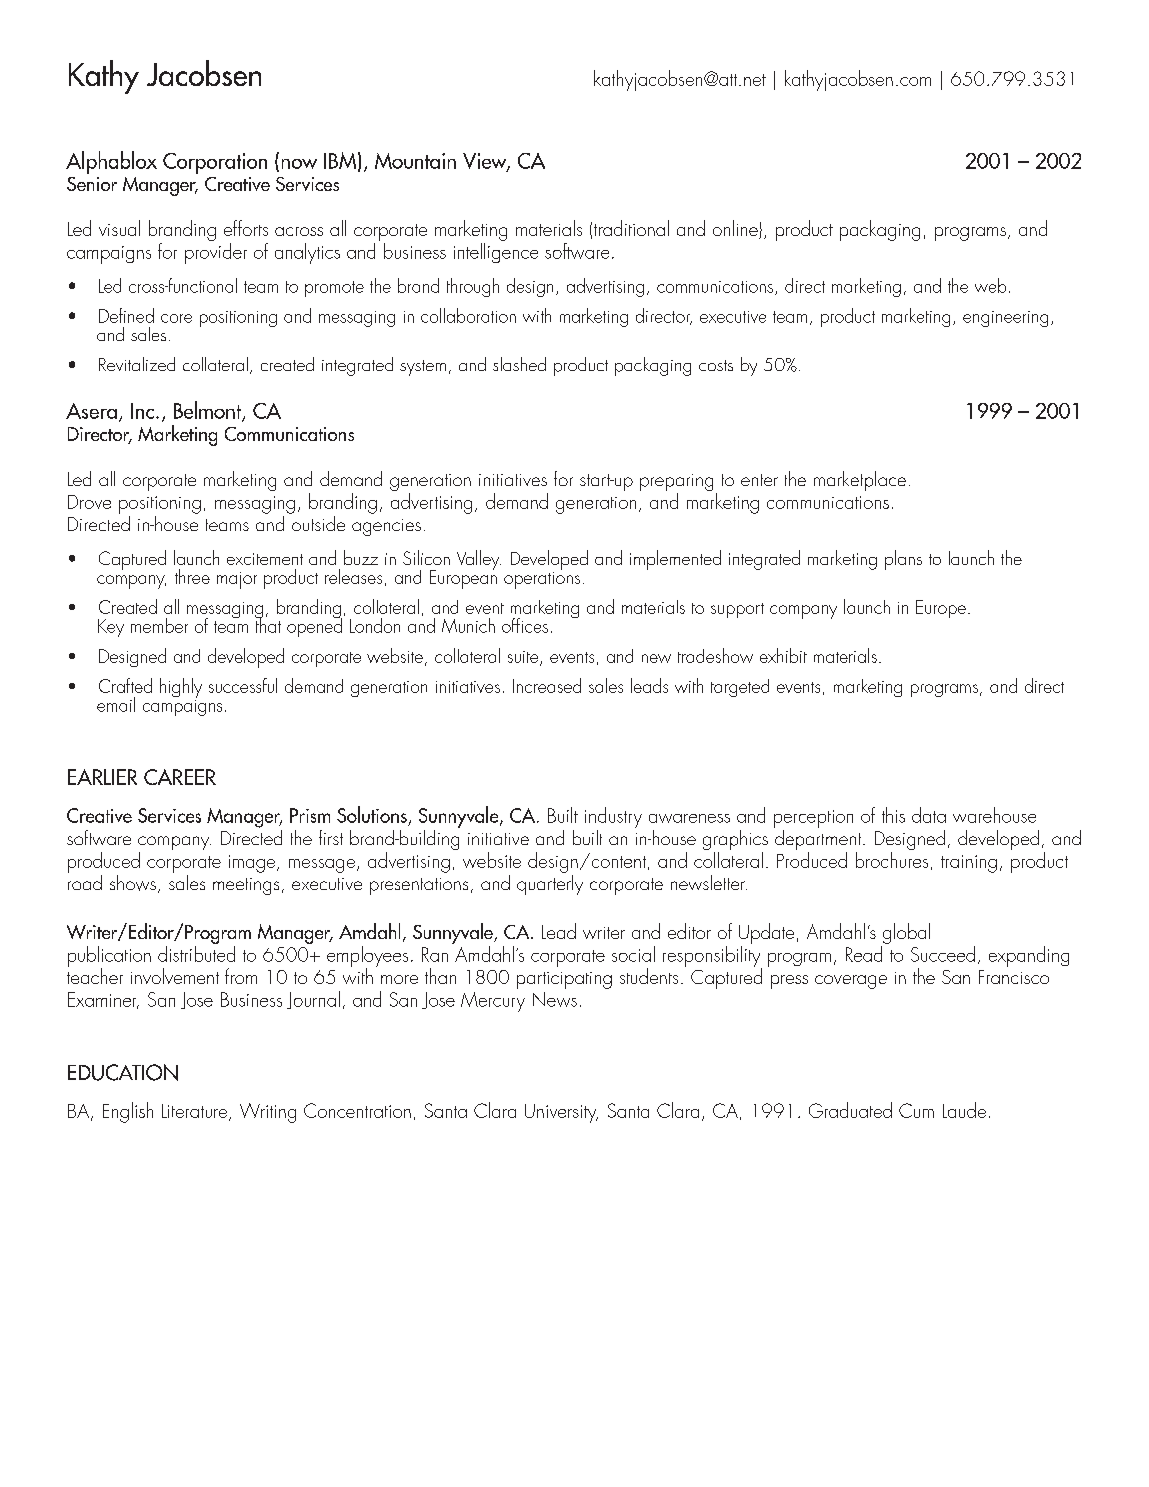  What do you see at coordinates (860, 481) in the page?
I see `marketplace` at bounding box center [860, 481].
